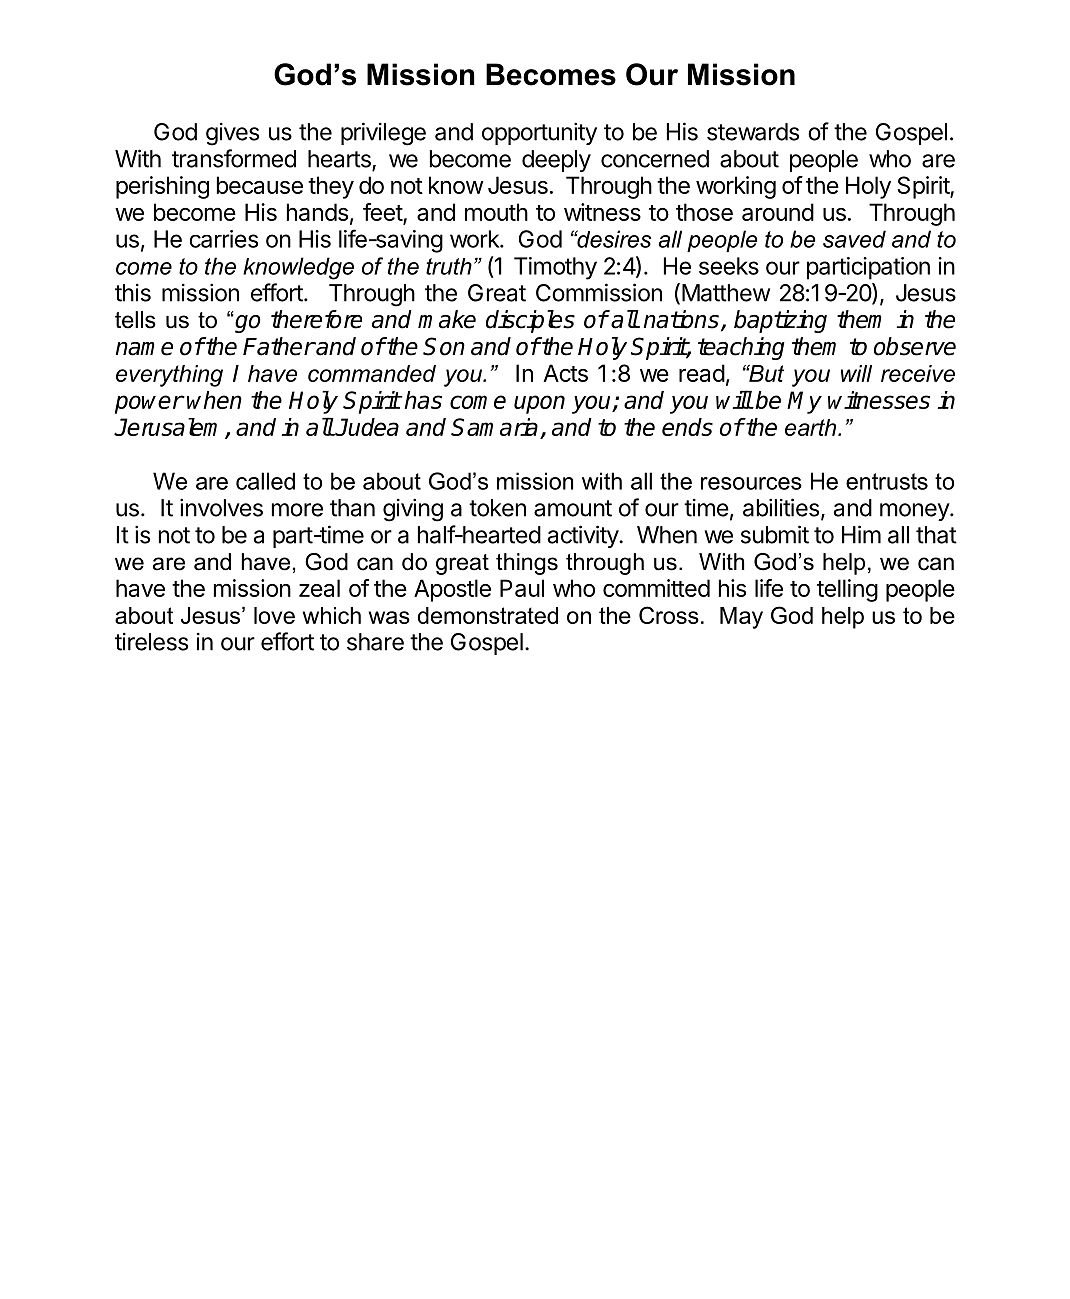 The image size is (1070, 1299). What do you see at coordinates (753, 132) in the page?
I see `stewards` at bounding box center [753, 132].
